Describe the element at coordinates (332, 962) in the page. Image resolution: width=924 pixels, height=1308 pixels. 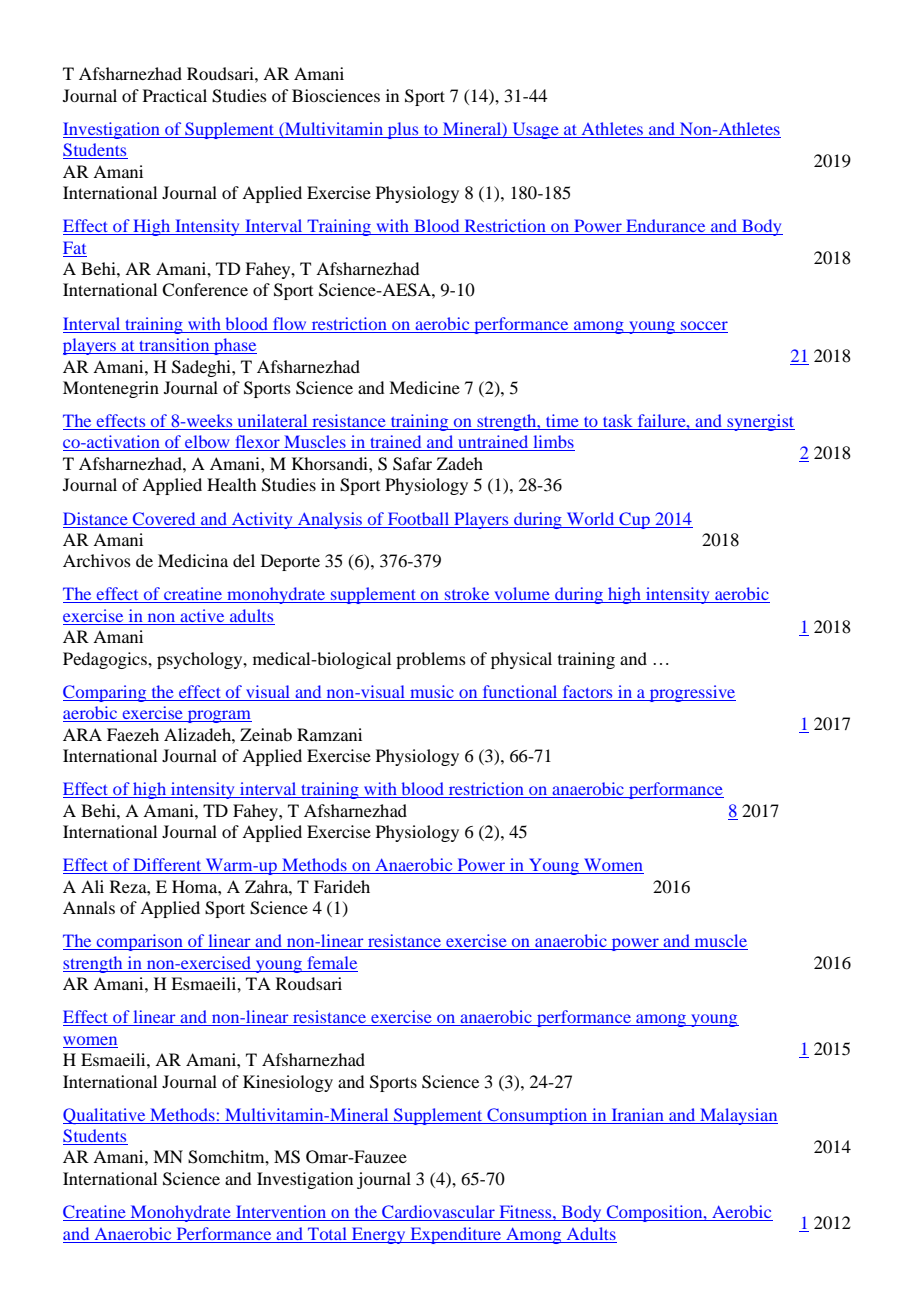
I see `female` at that location.
